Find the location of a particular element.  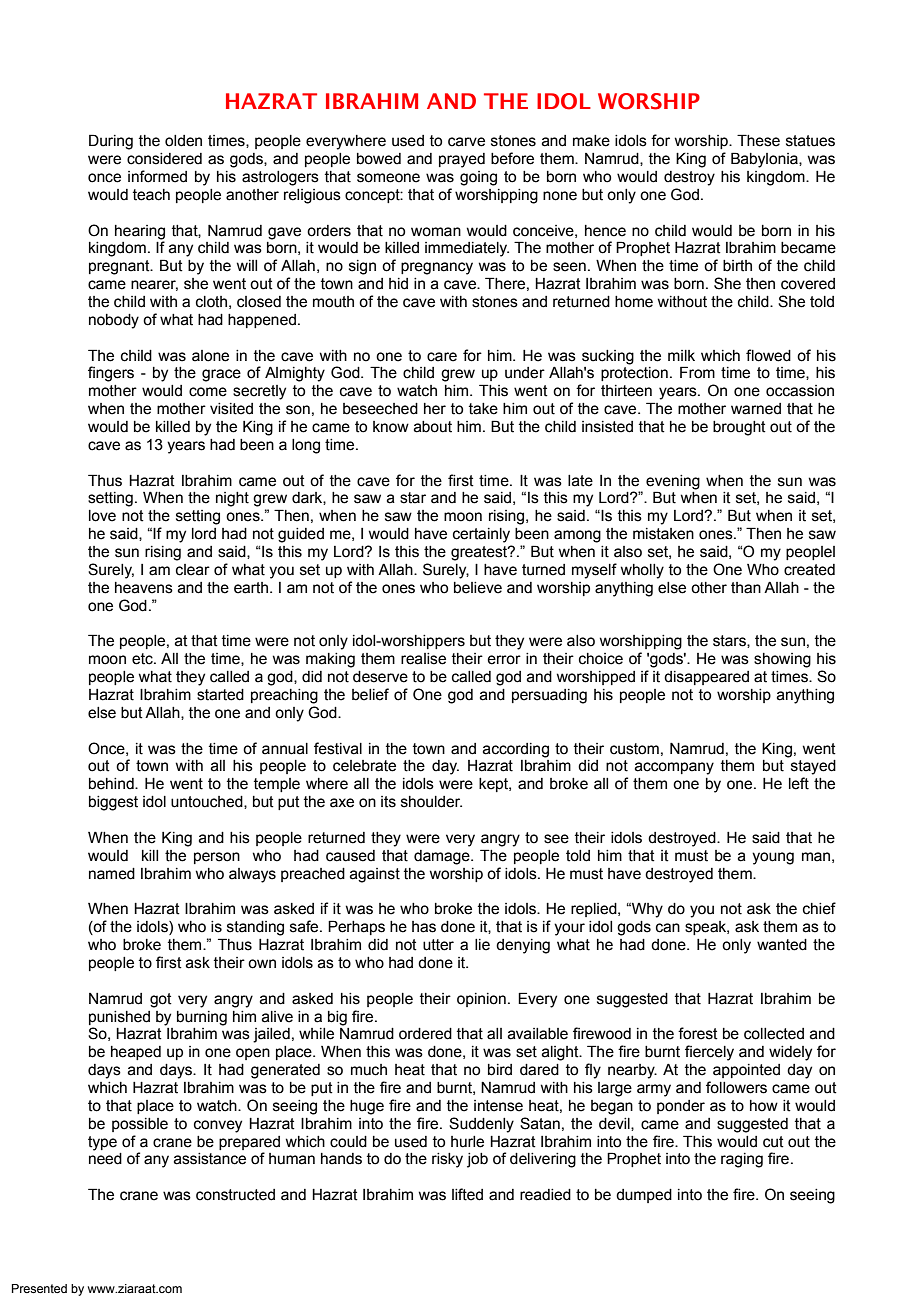

shoulder is located at coordinates (431, 802).
